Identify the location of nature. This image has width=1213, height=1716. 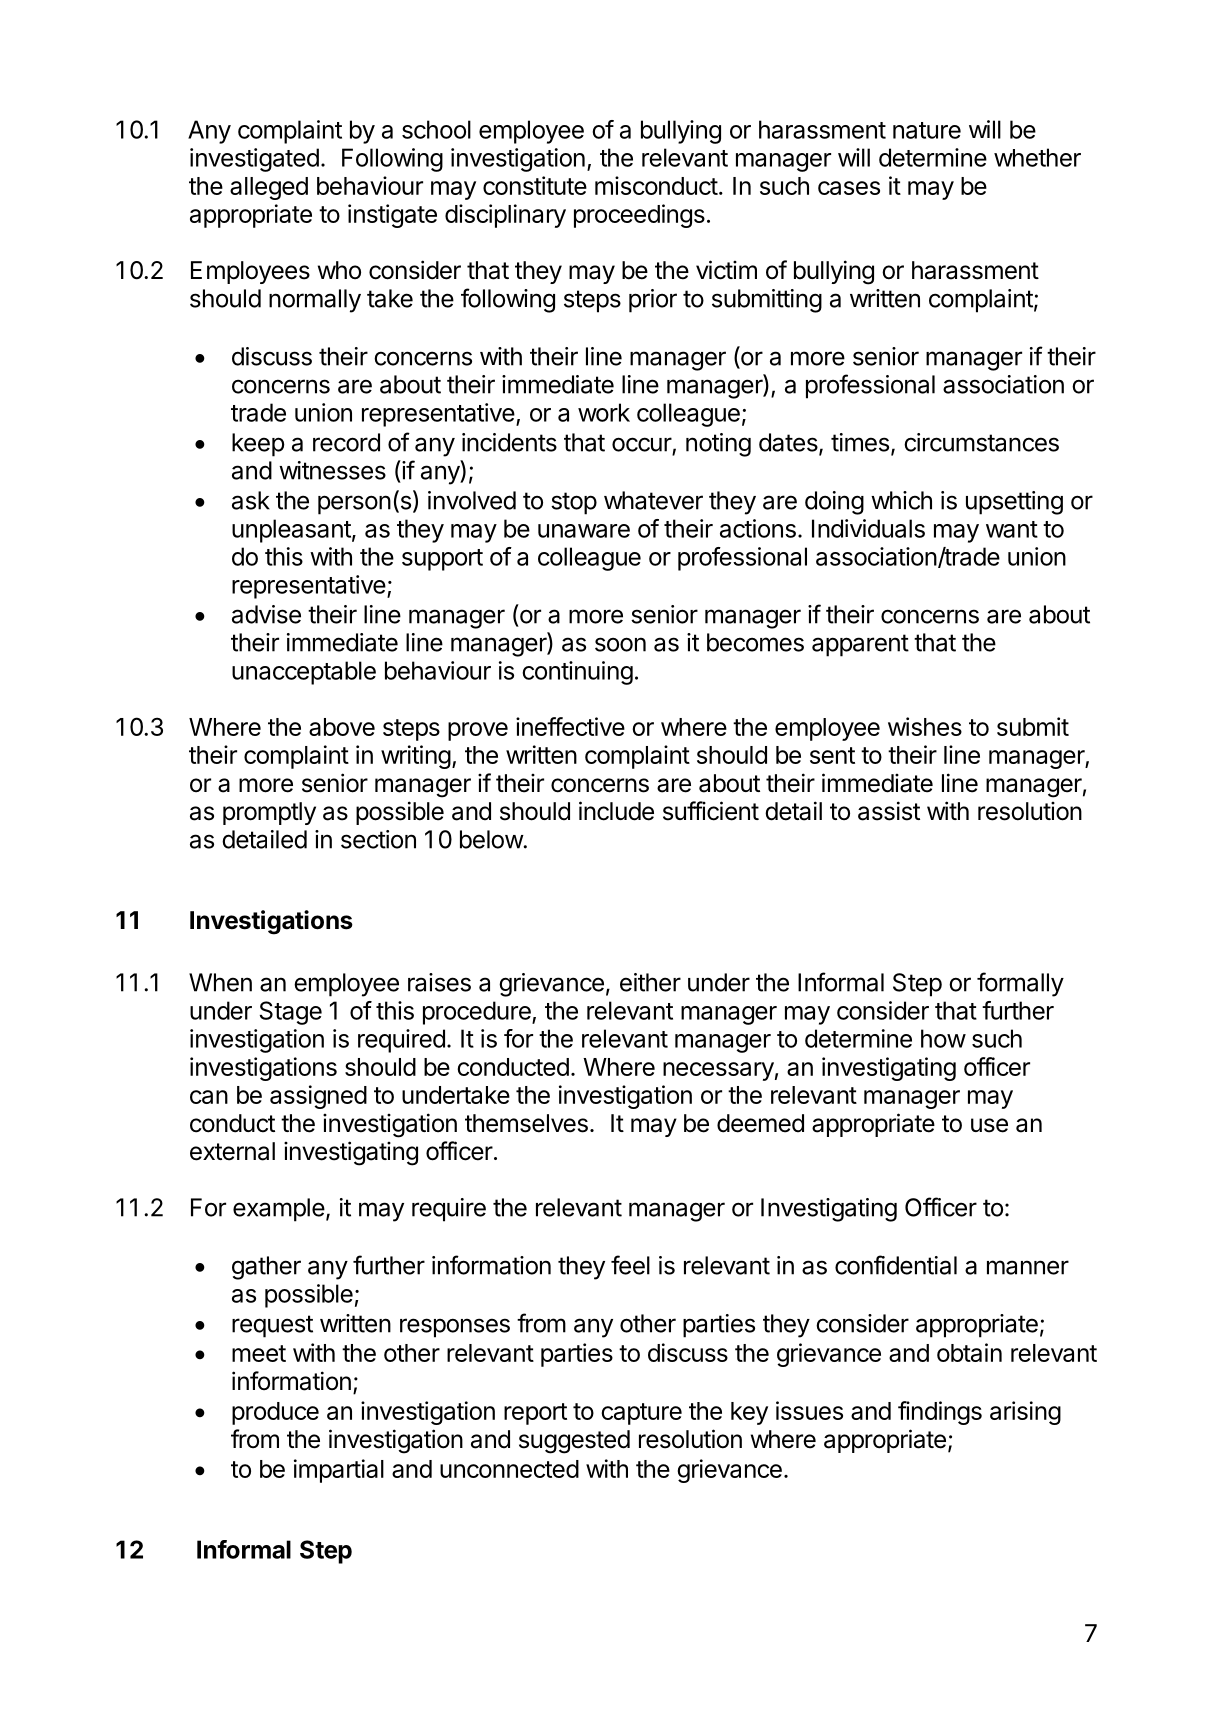
(927, 130).
